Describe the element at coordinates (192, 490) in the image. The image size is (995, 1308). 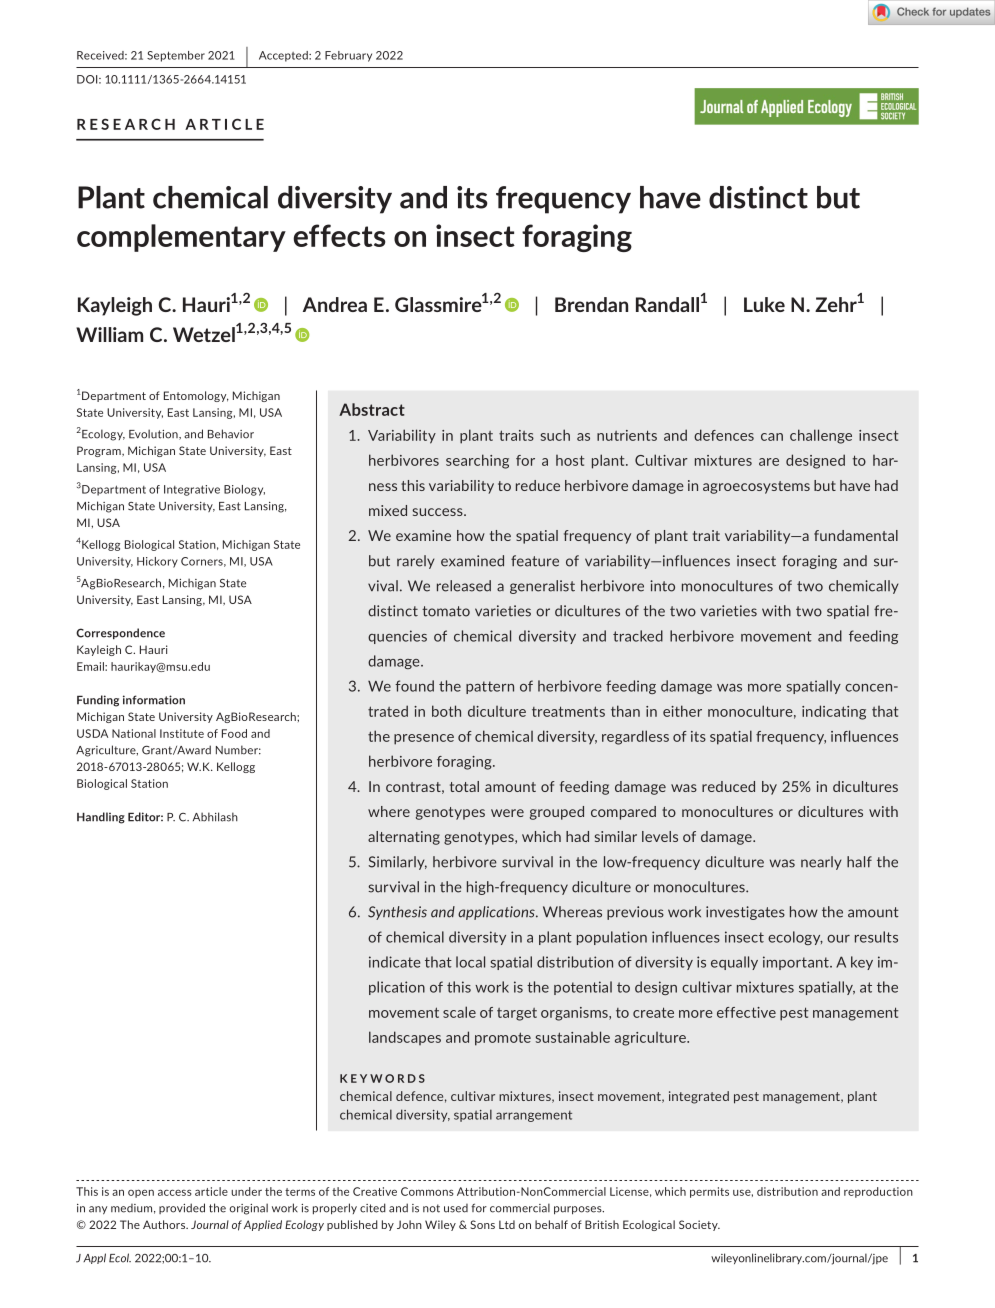
I see `Integrative` at that location.
